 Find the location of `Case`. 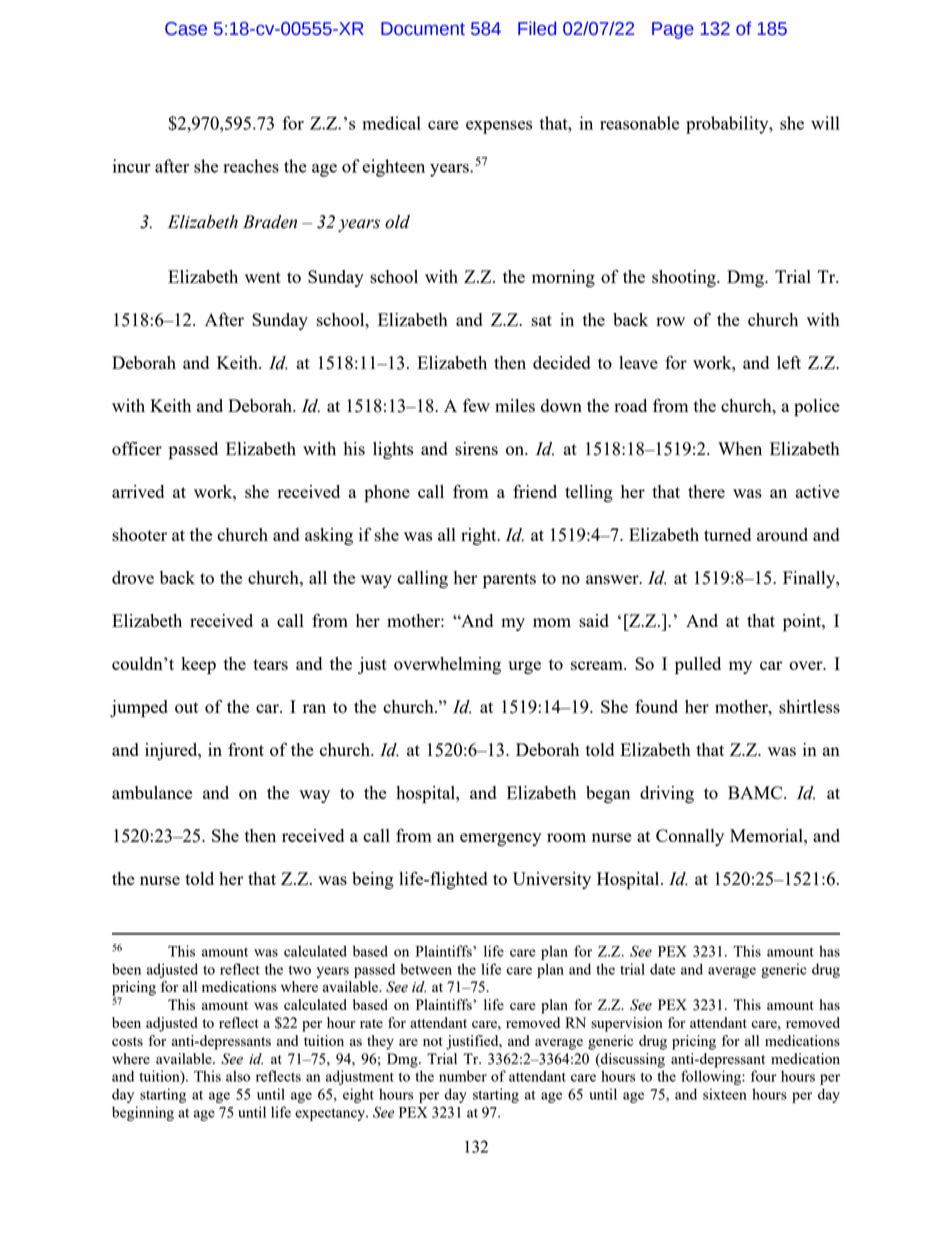

Case is located at coordinates (186, 29).
